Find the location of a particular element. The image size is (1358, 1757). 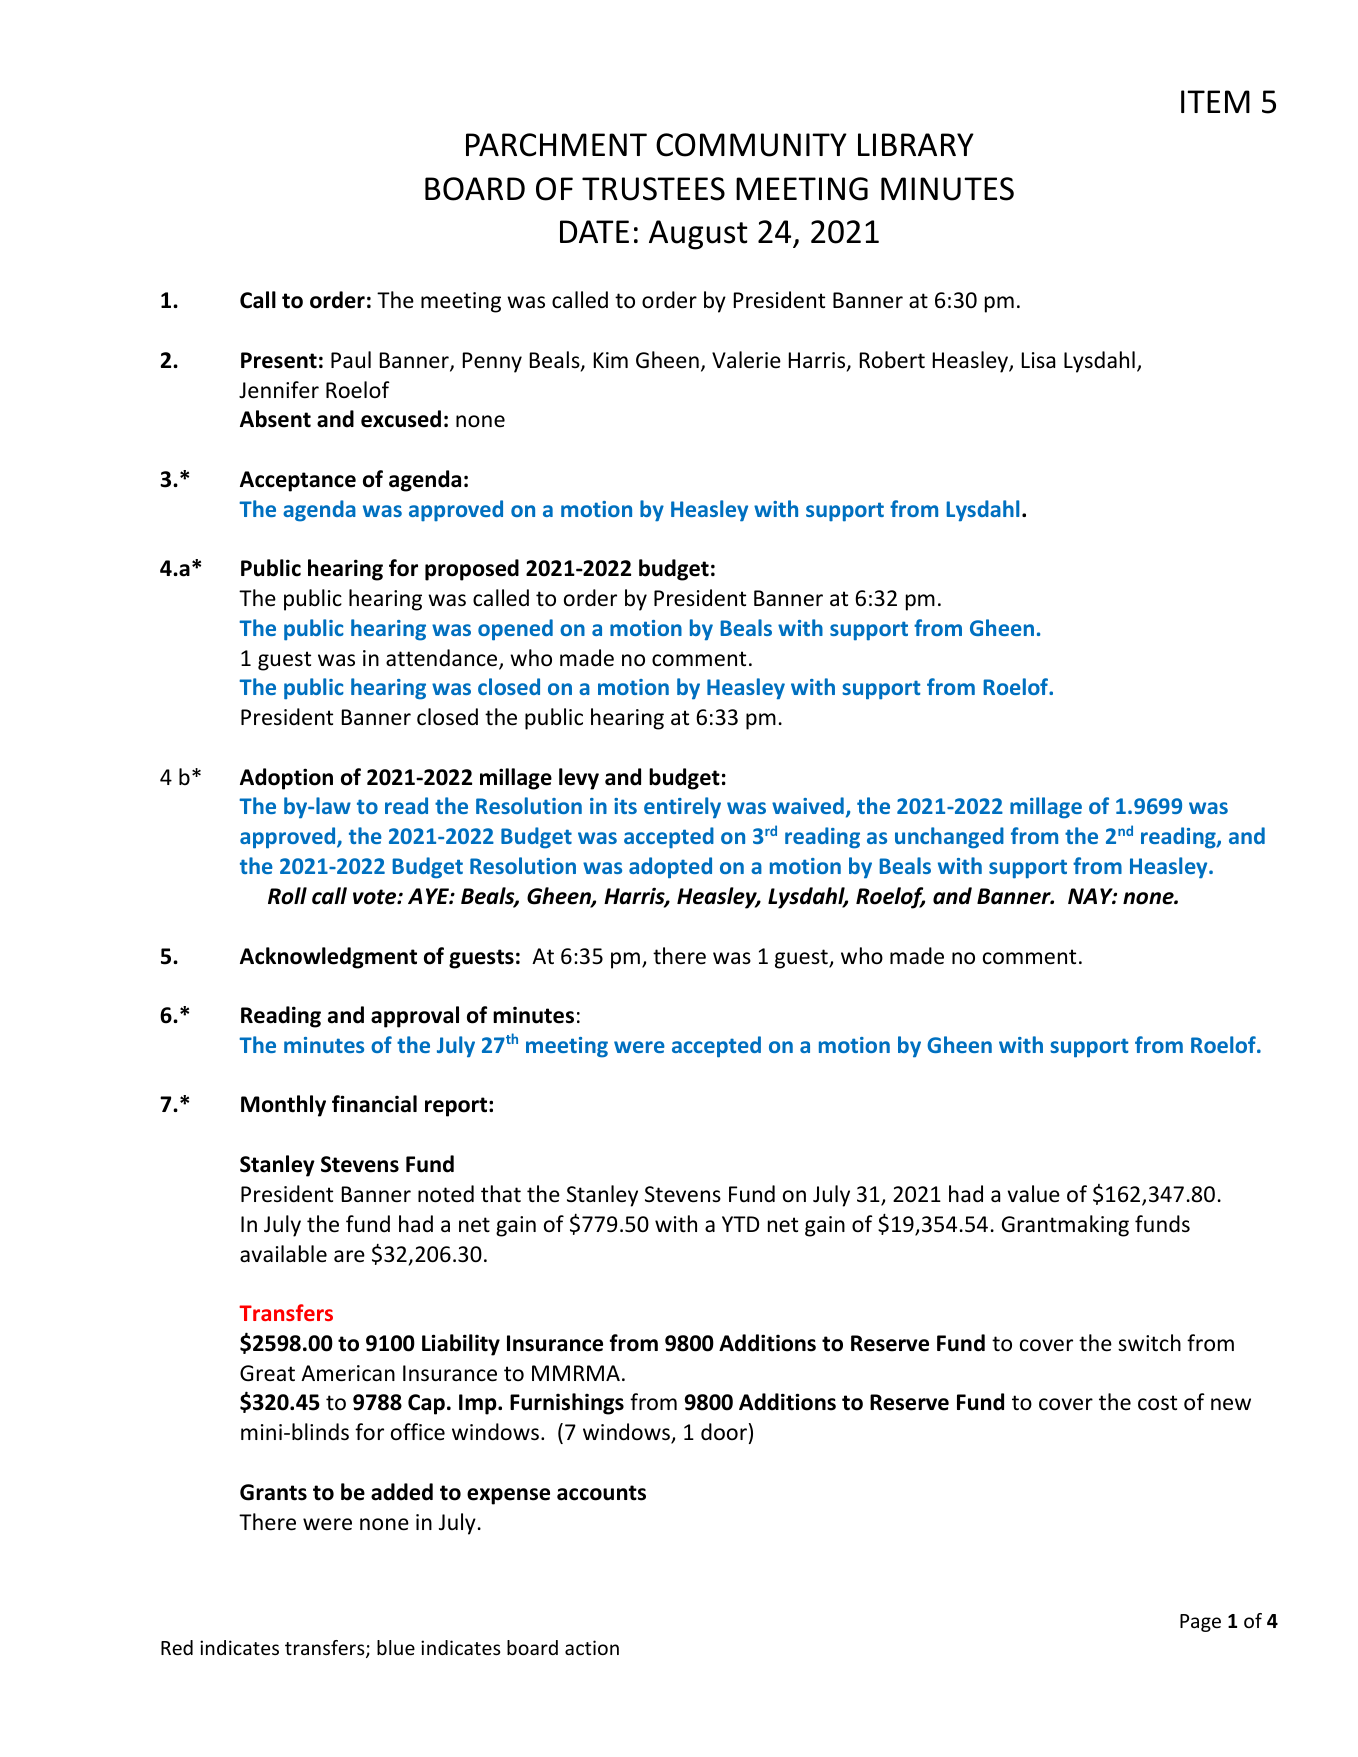

ITEM is located at coordinates (1215, 101).
